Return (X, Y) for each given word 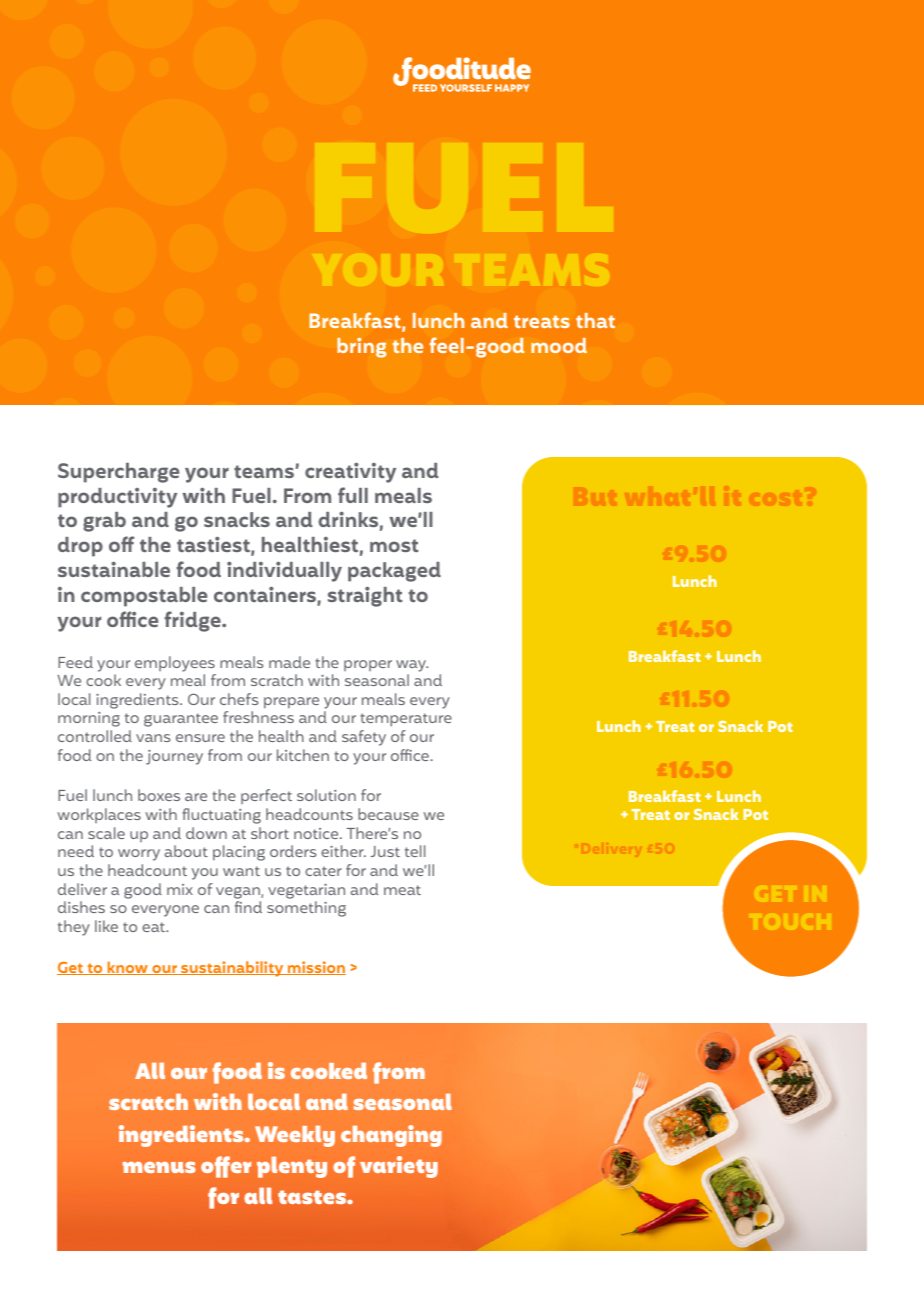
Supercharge (118, 473)
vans (153, 738)
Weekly (295, 1136)
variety (399, 1167)
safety (364, 738)
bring (361, 348)
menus (159, 1167)
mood (559, 345)
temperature (406, 720)
